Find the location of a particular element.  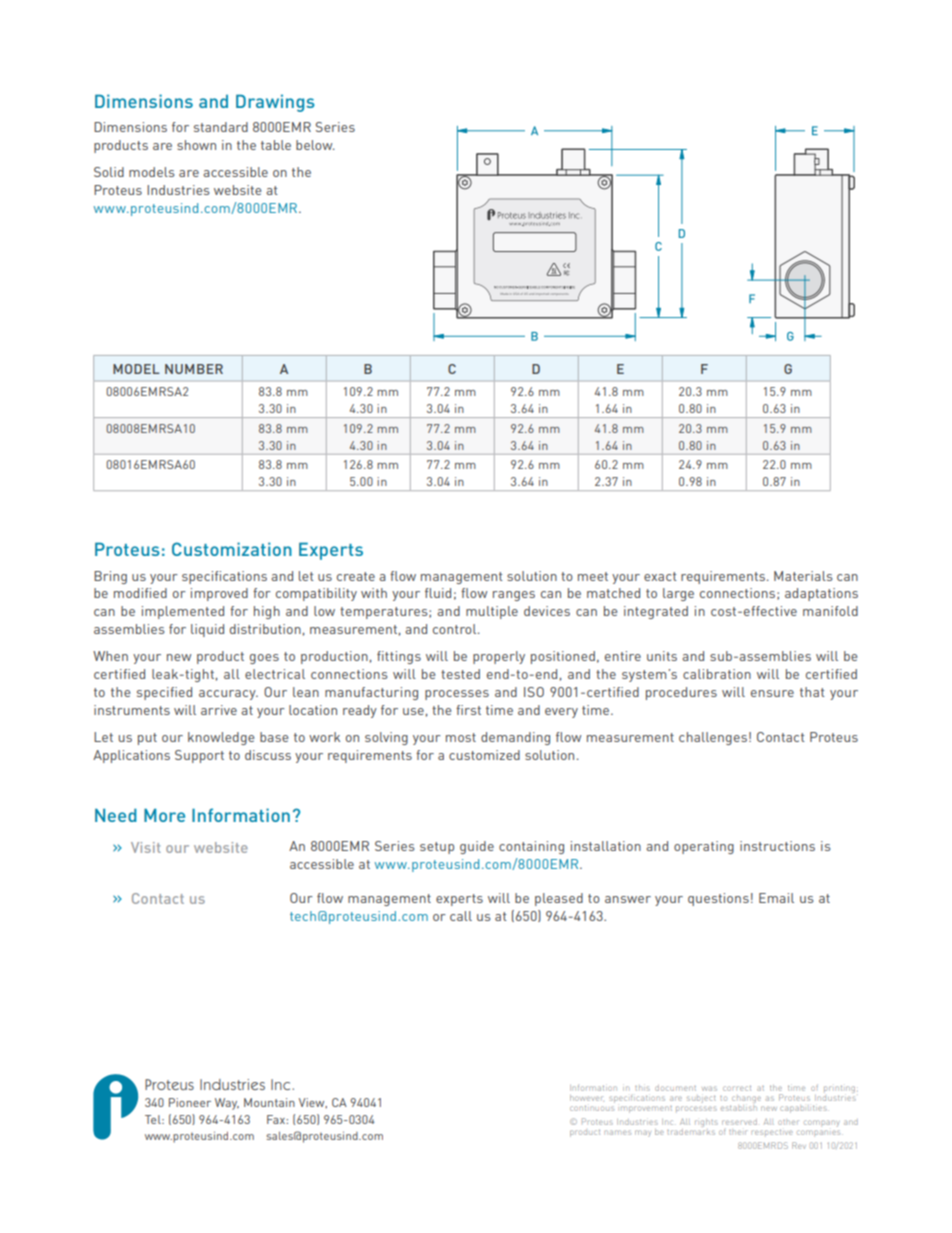

fluid is located at coordinates (438, 593).
